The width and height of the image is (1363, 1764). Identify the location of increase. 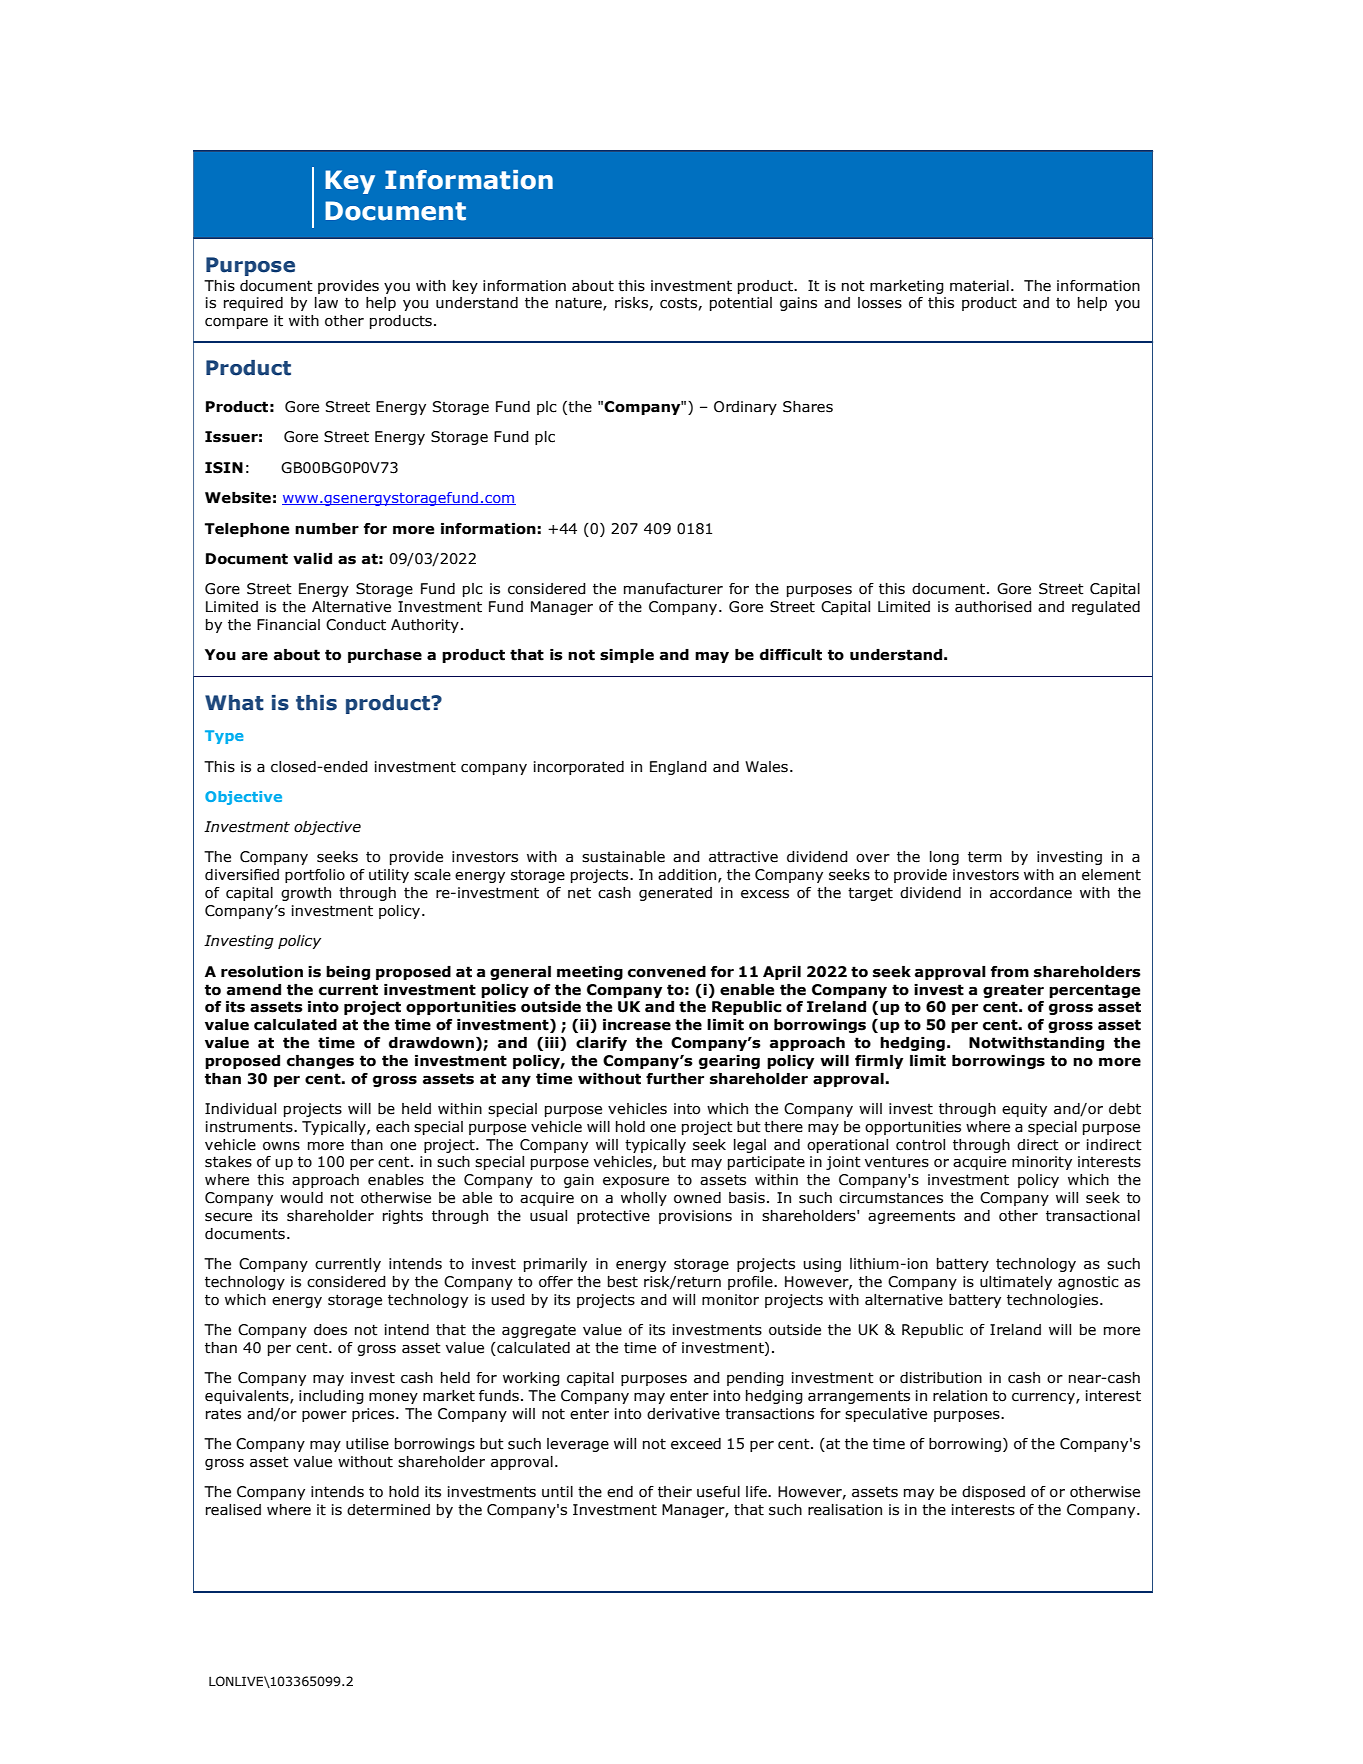
(637, 1025).
